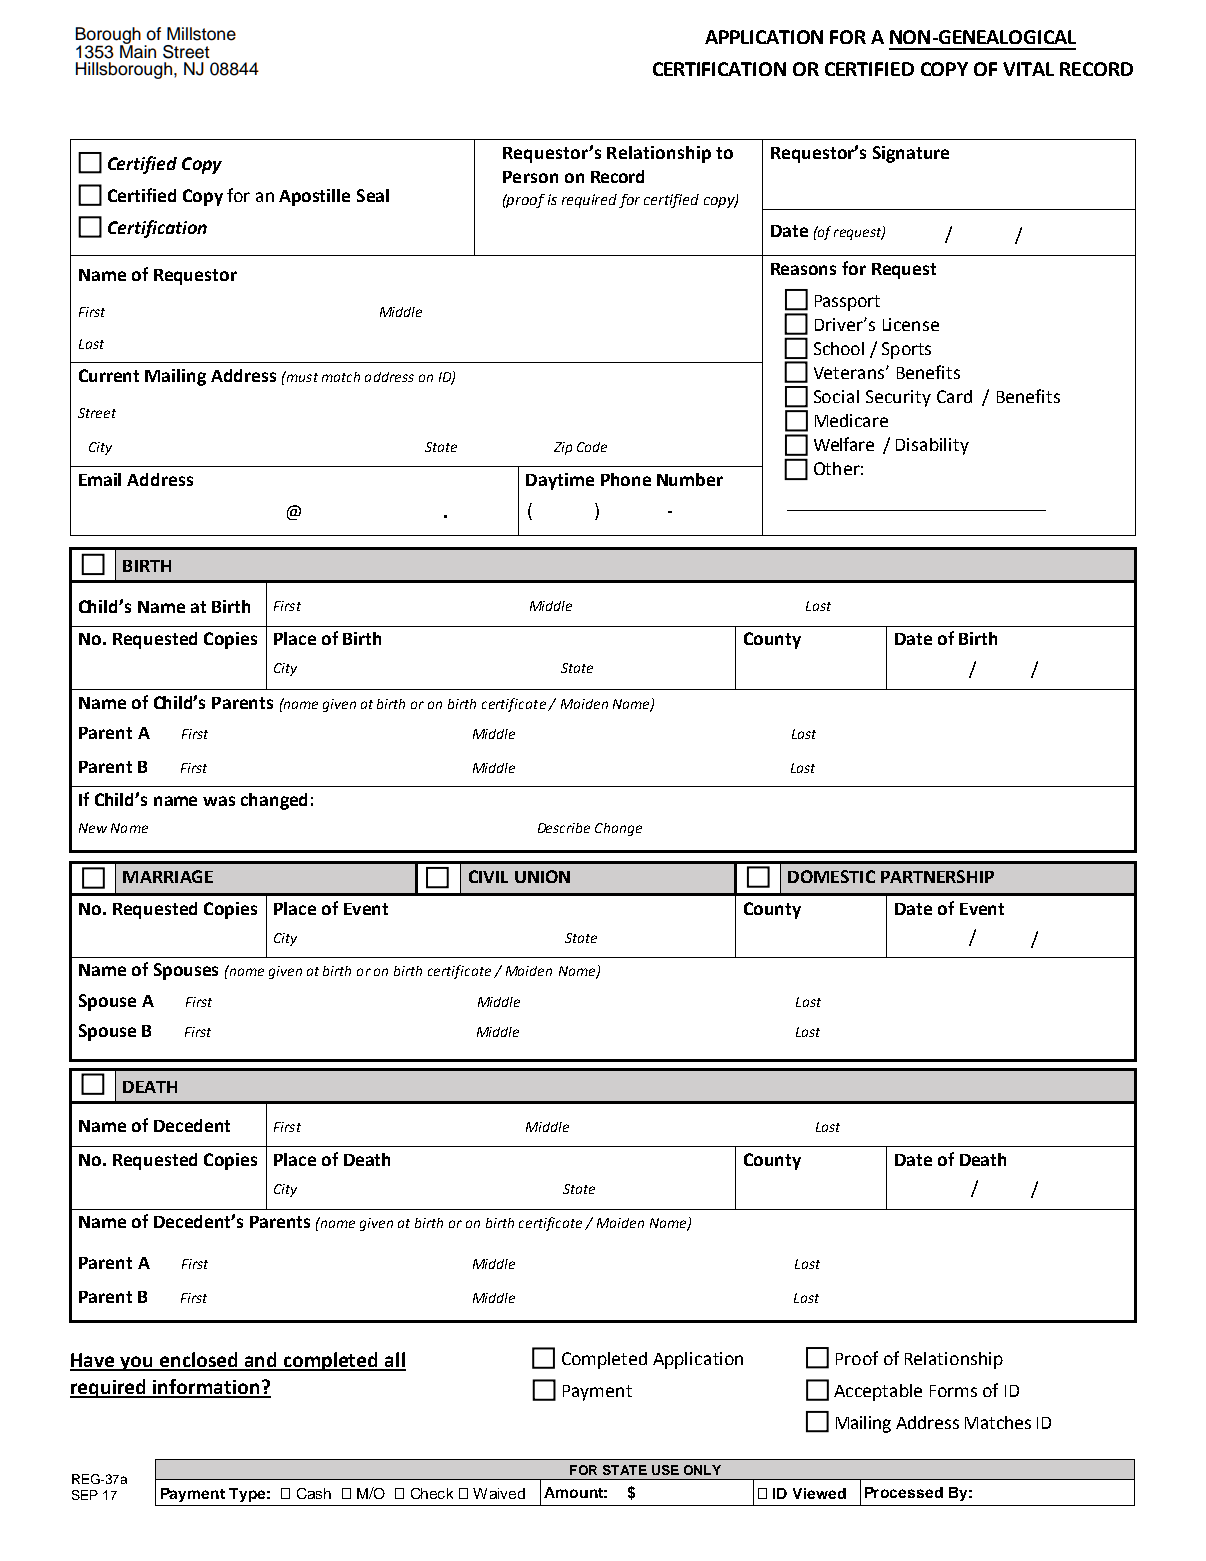 This page has width=1206, height=1561. I want to click on Signature, so click(911, 154).
